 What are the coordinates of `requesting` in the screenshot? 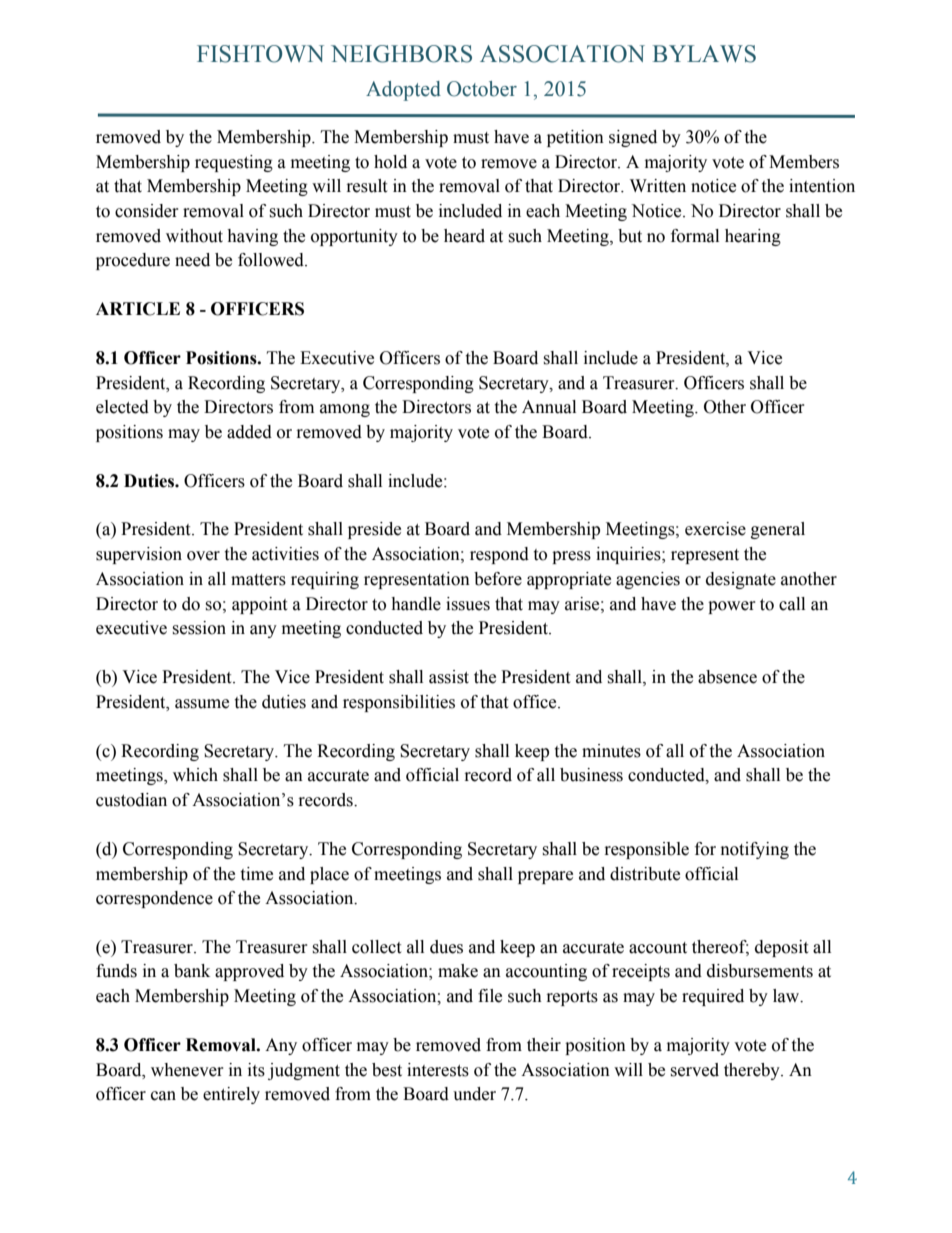 It's located at (234, 163).
